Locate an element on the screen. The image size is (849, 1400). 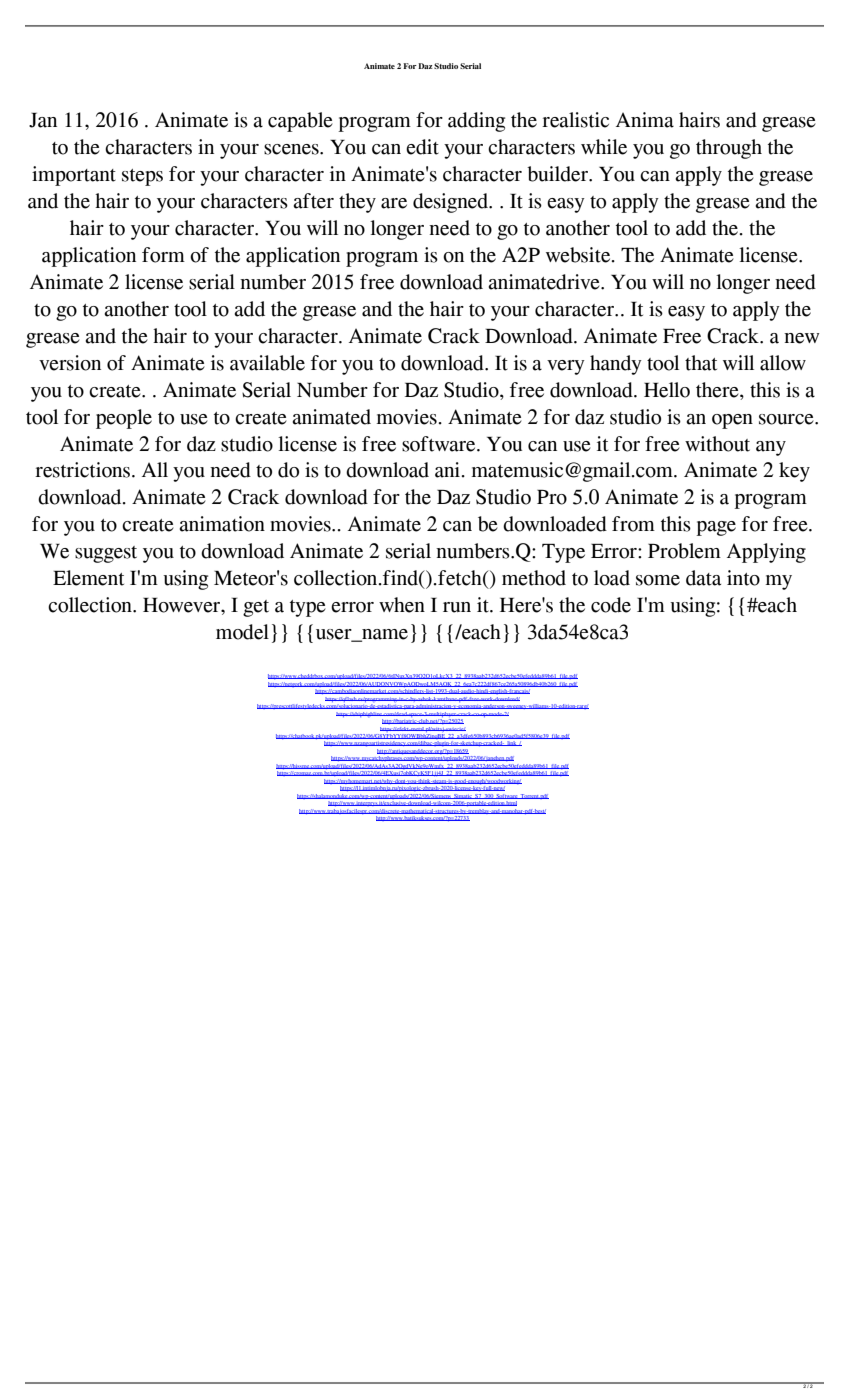
through is located at coordinates (729, 149).
